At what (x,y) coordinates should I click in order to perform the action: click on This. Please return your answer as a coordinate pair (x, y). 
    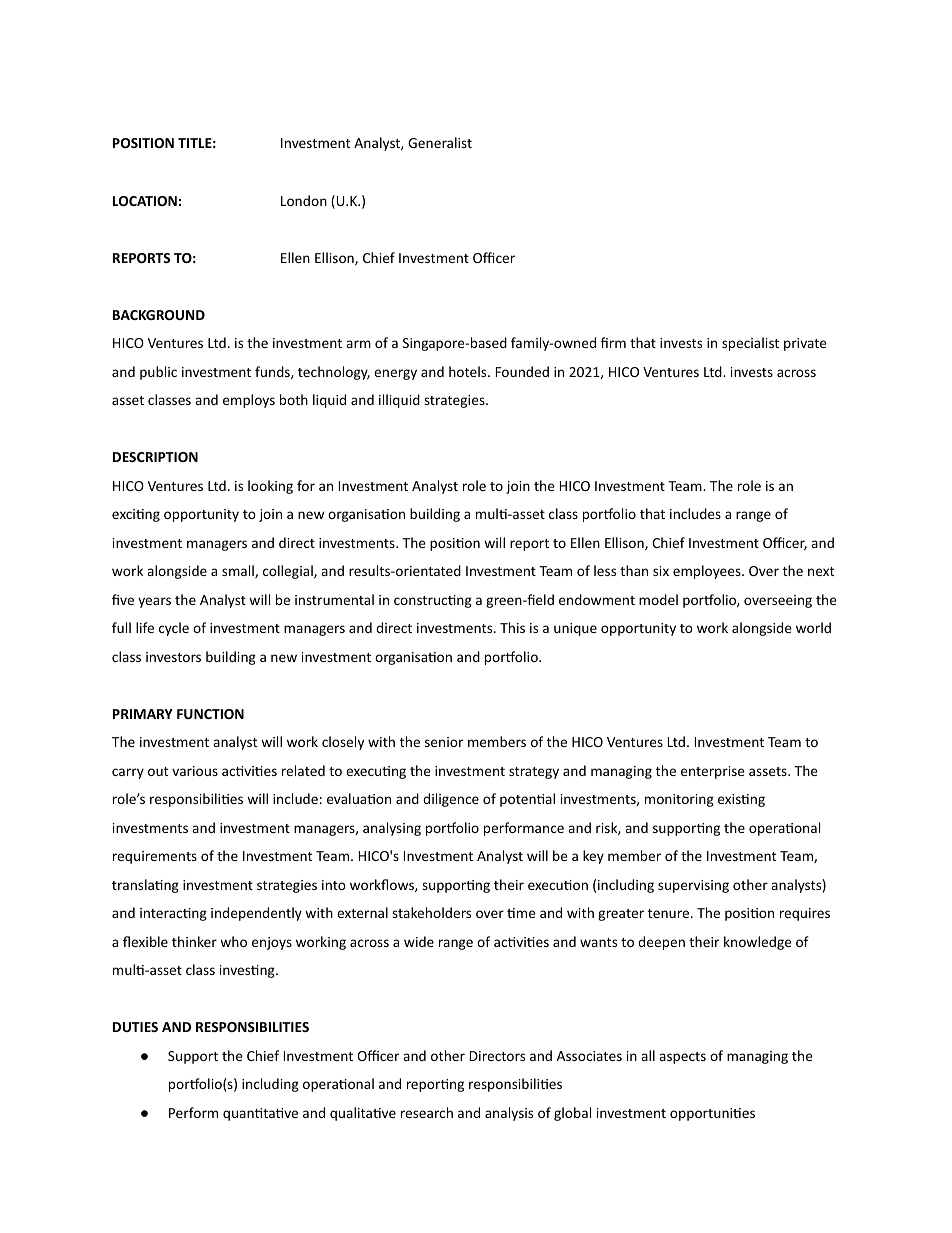
    Looking at the image, I should click on (512, 627).
